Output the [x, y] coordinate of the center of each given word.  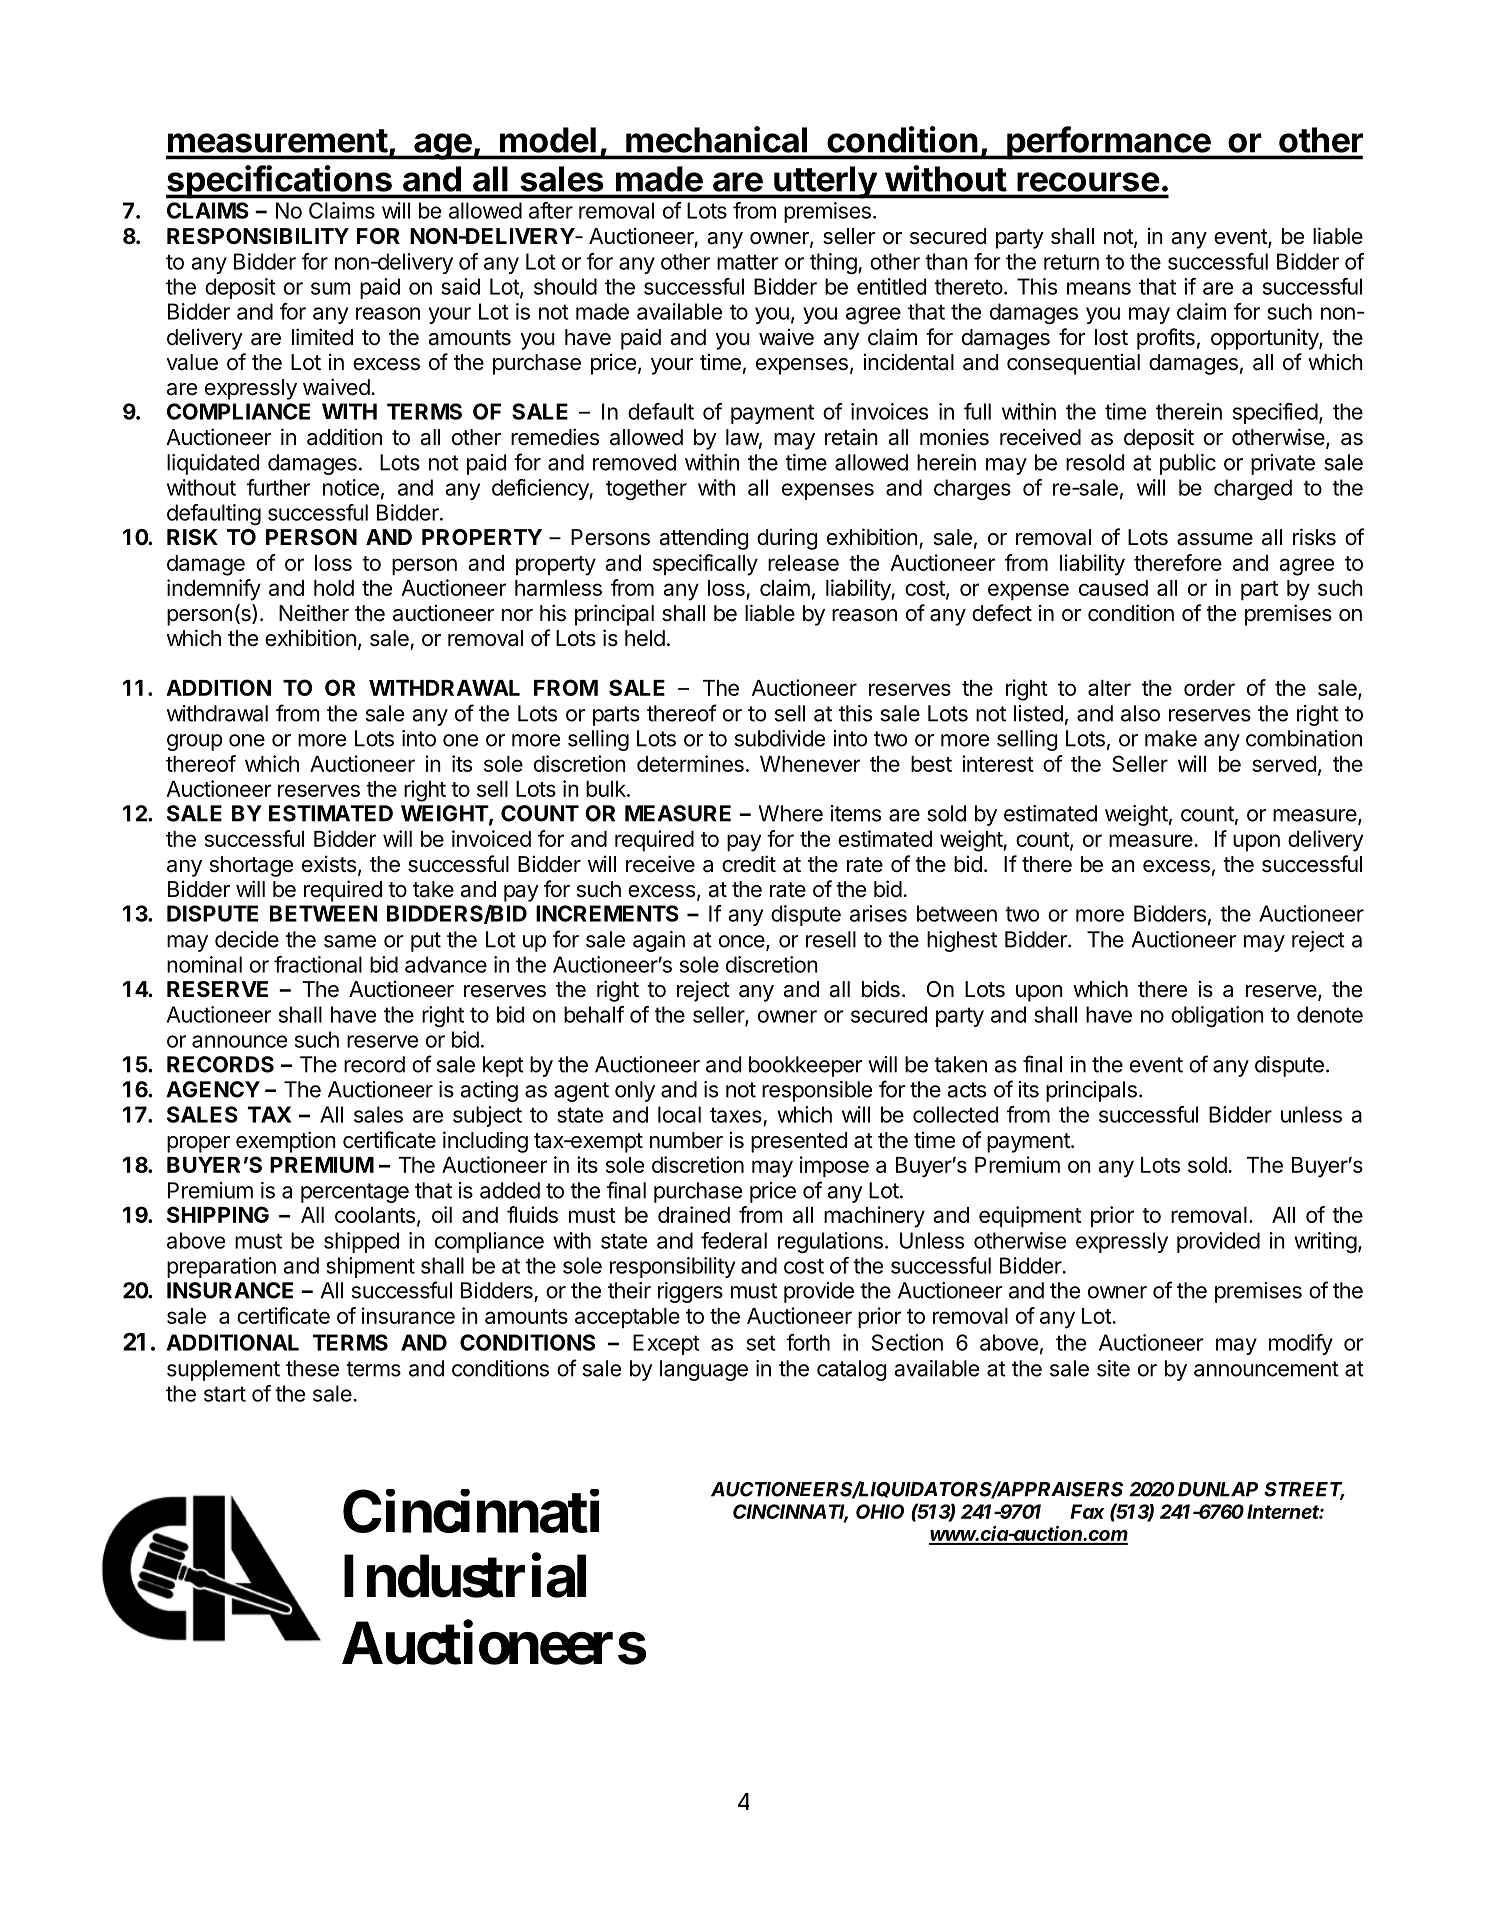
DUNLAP [1218, 1489]
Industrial [465, 1576]
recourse [1088, 182]
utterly [825, 182]
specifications [280, 182]
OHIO [880, 1511]
